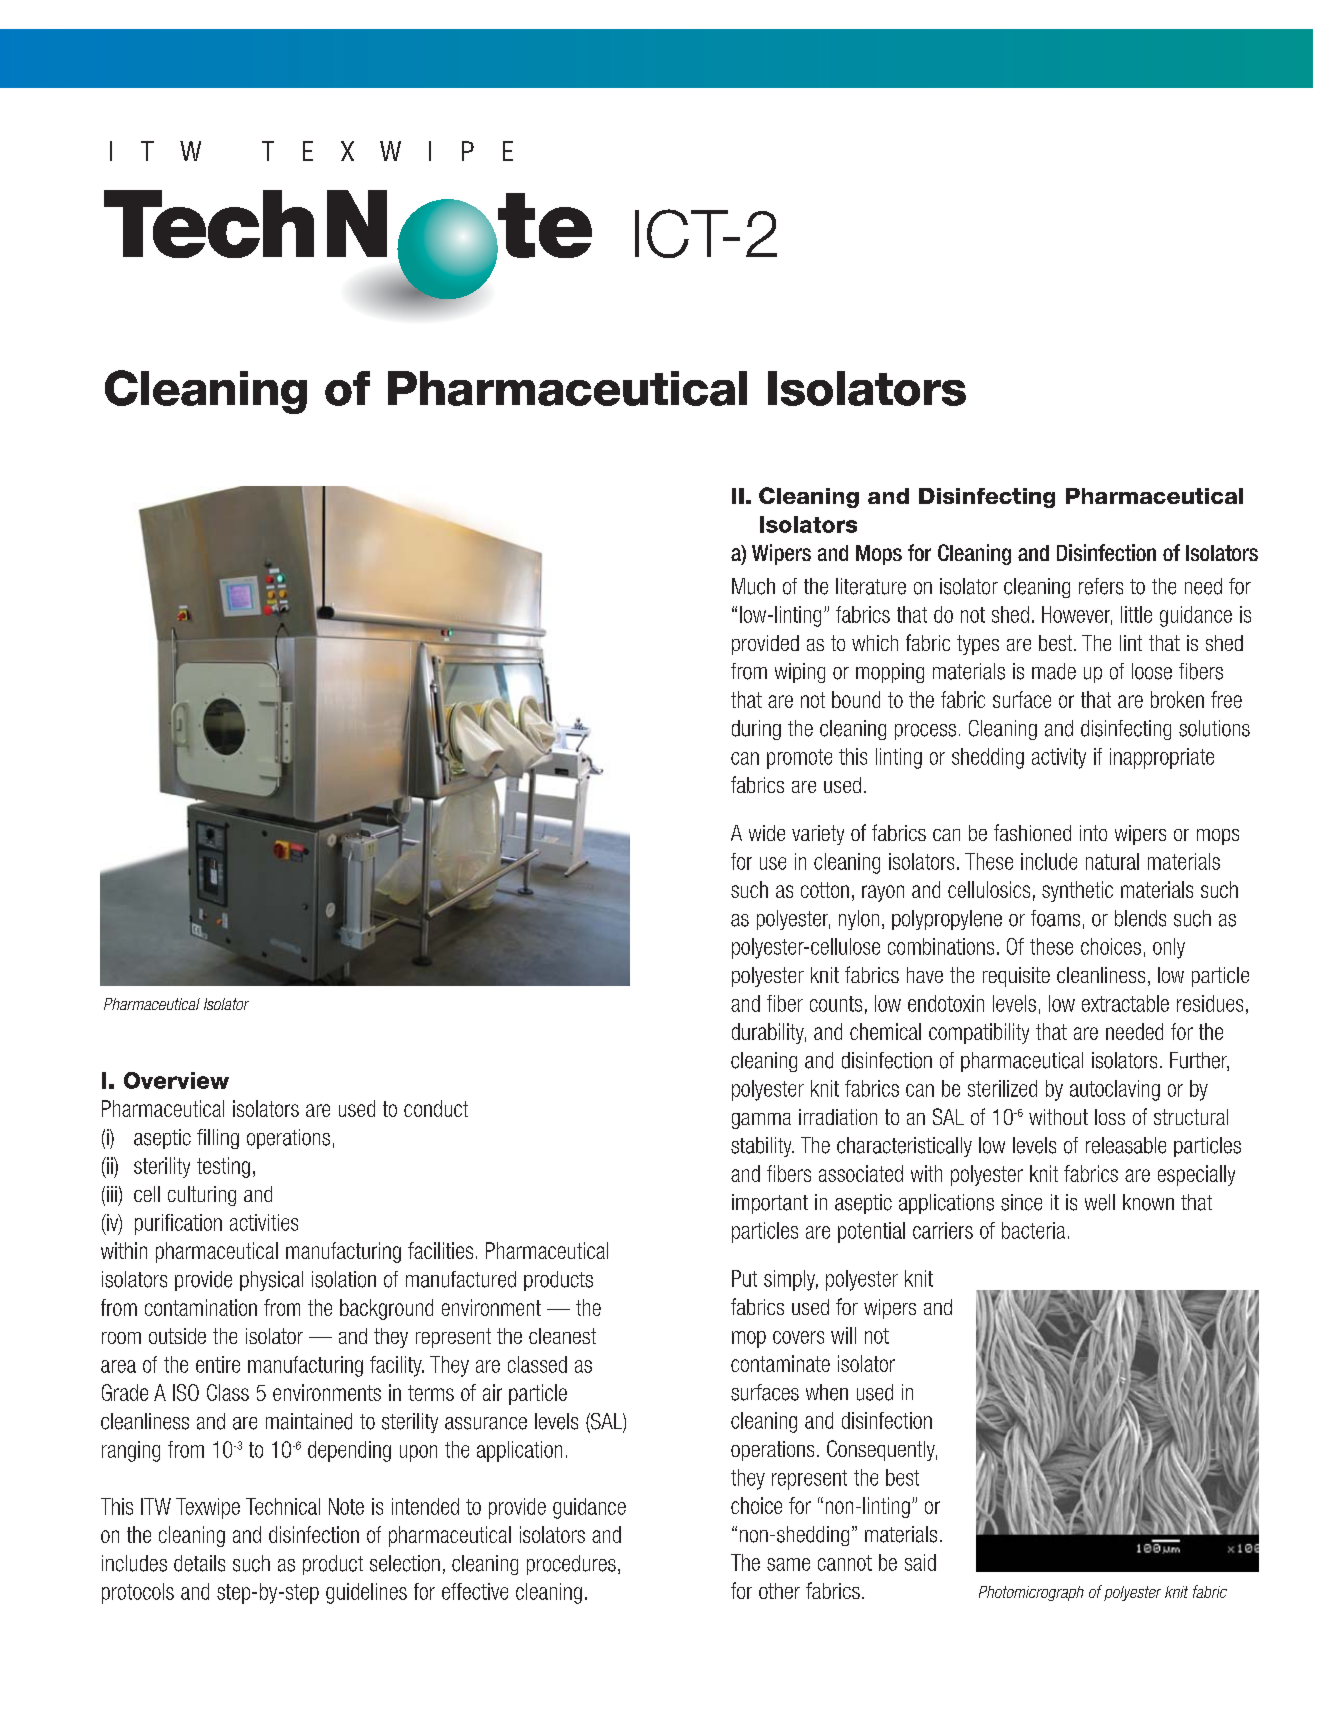 Image resolution: width=1337 pixels, height=1730 pixels. I want to click on autoclaving, so click(1115, 1090).
